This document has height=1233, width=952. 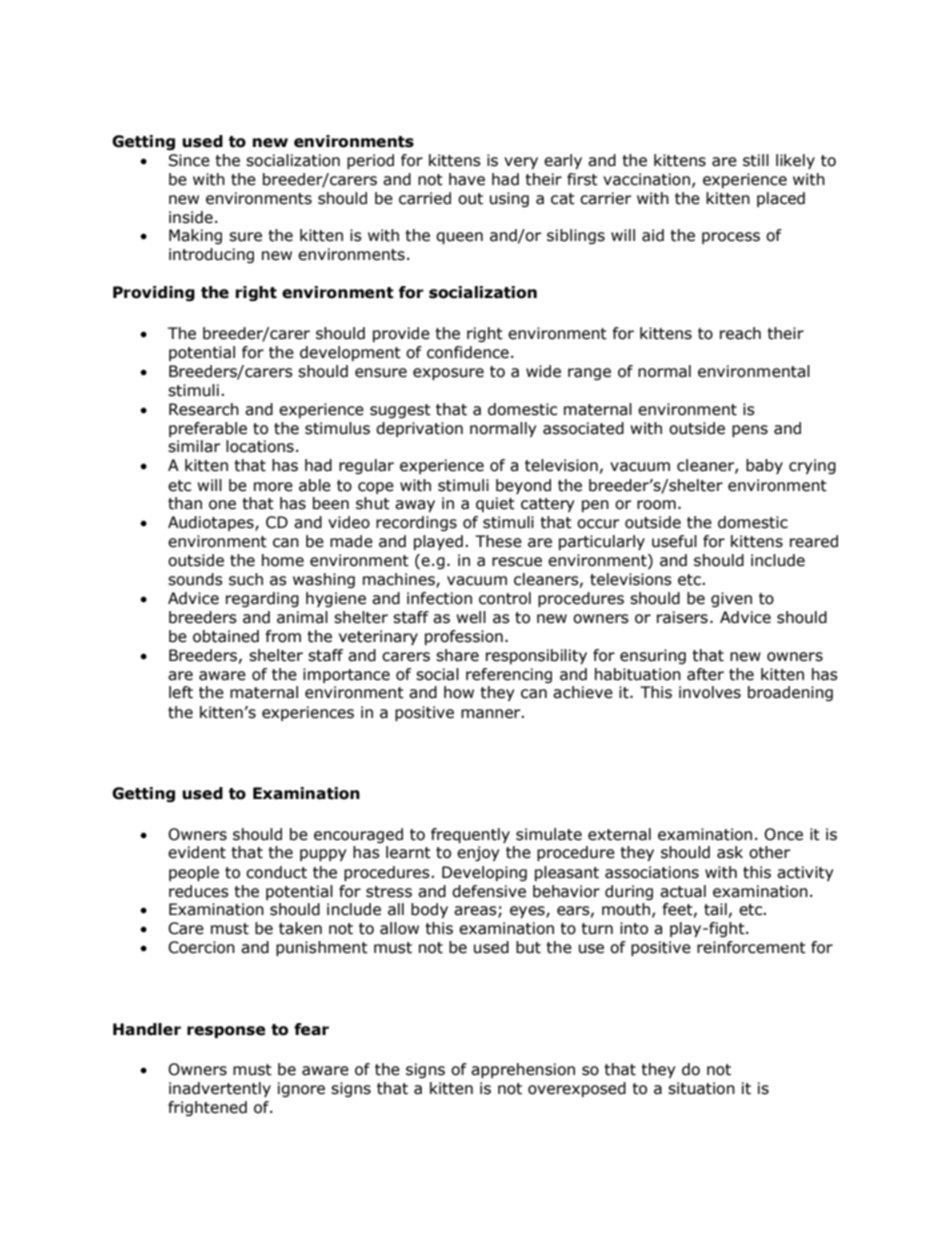 I want to click on useful, so click(x=674, y=541).
